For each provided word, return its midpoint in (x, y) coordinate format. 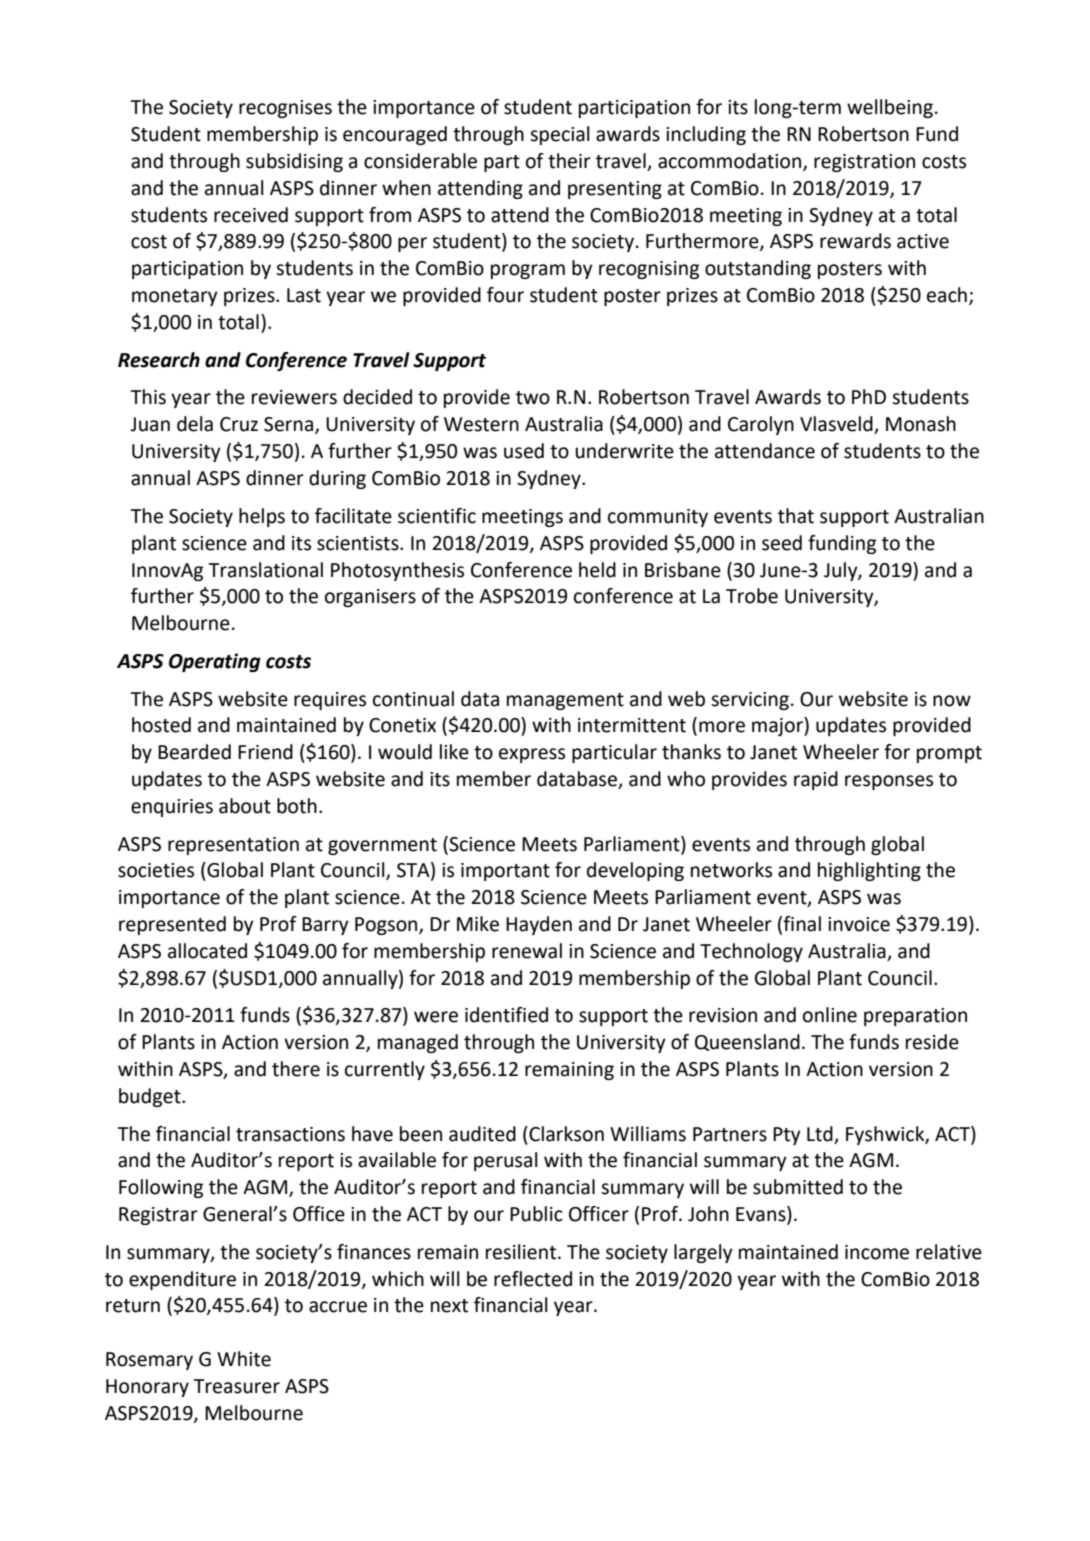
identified (506, 1015)
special (560, 135)
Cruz (239, 424)
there (296, 1069)
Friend (265, 752)
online (830, 1015)
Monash (921, 424)
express (532, 755)
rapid (816, 780)
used (524, 451)
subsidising (294, 162)
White (244, 1359)
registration (864, 163)
